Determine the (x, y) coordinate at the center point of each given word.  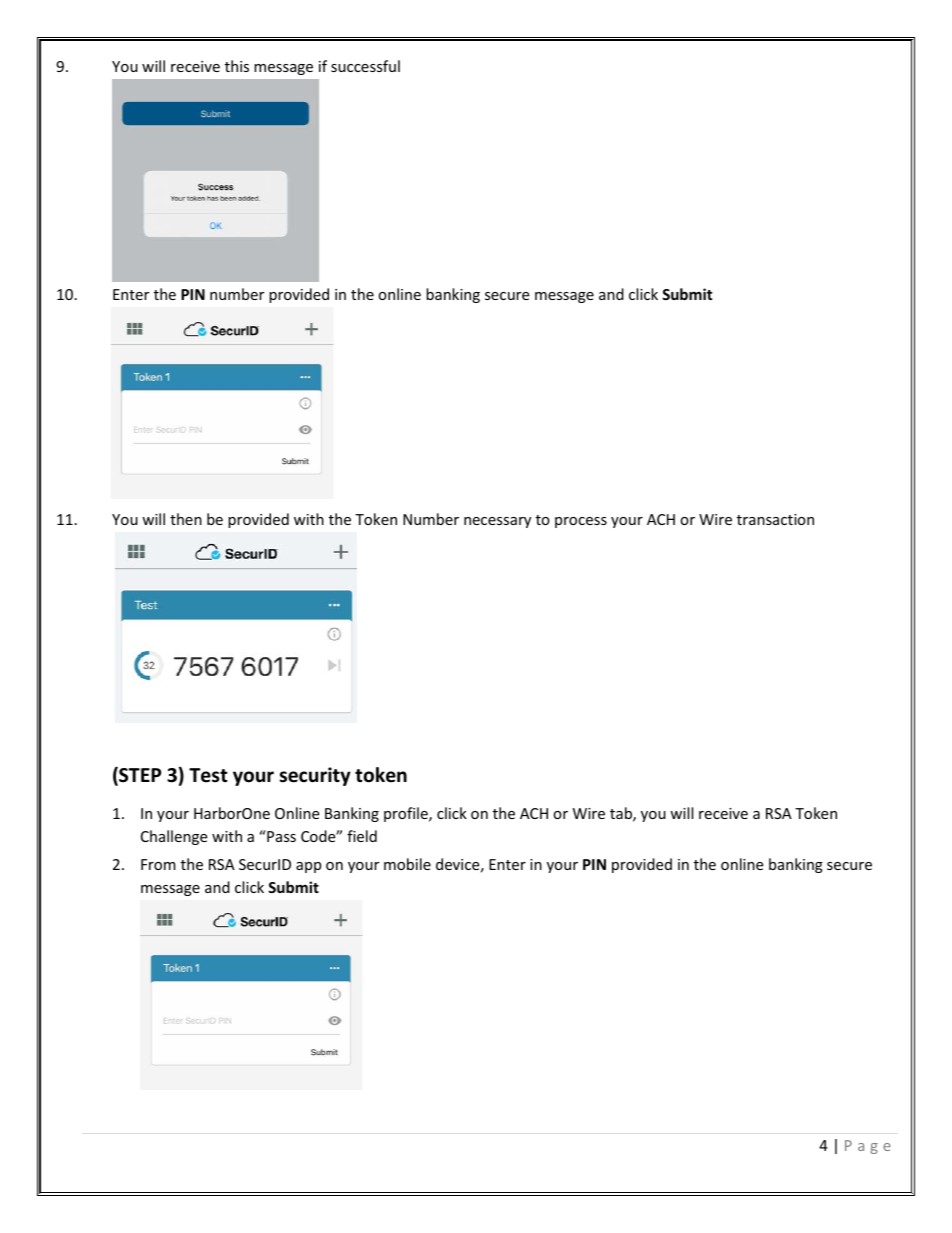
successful (365, 66)
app (308, 867)
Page (868, 1147)
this (237, 66)
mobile (407, 864)
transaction (775, 519)
